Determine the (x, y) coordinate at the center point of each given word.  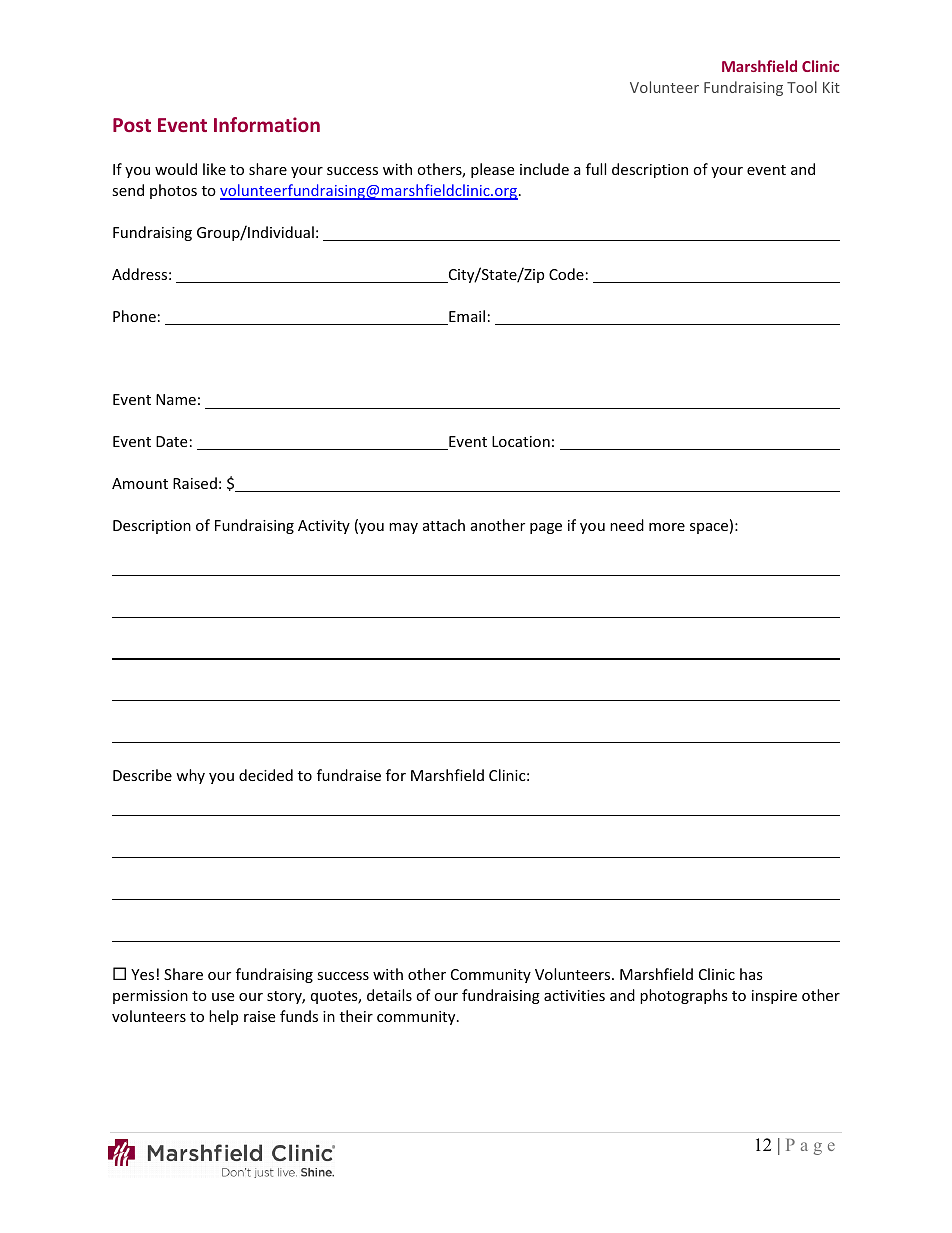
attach (444, 525)
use (223, 997)
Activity (324, 527)
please (492, 170)
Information (267, 124)
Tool (802, 87)
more (667, 527)
